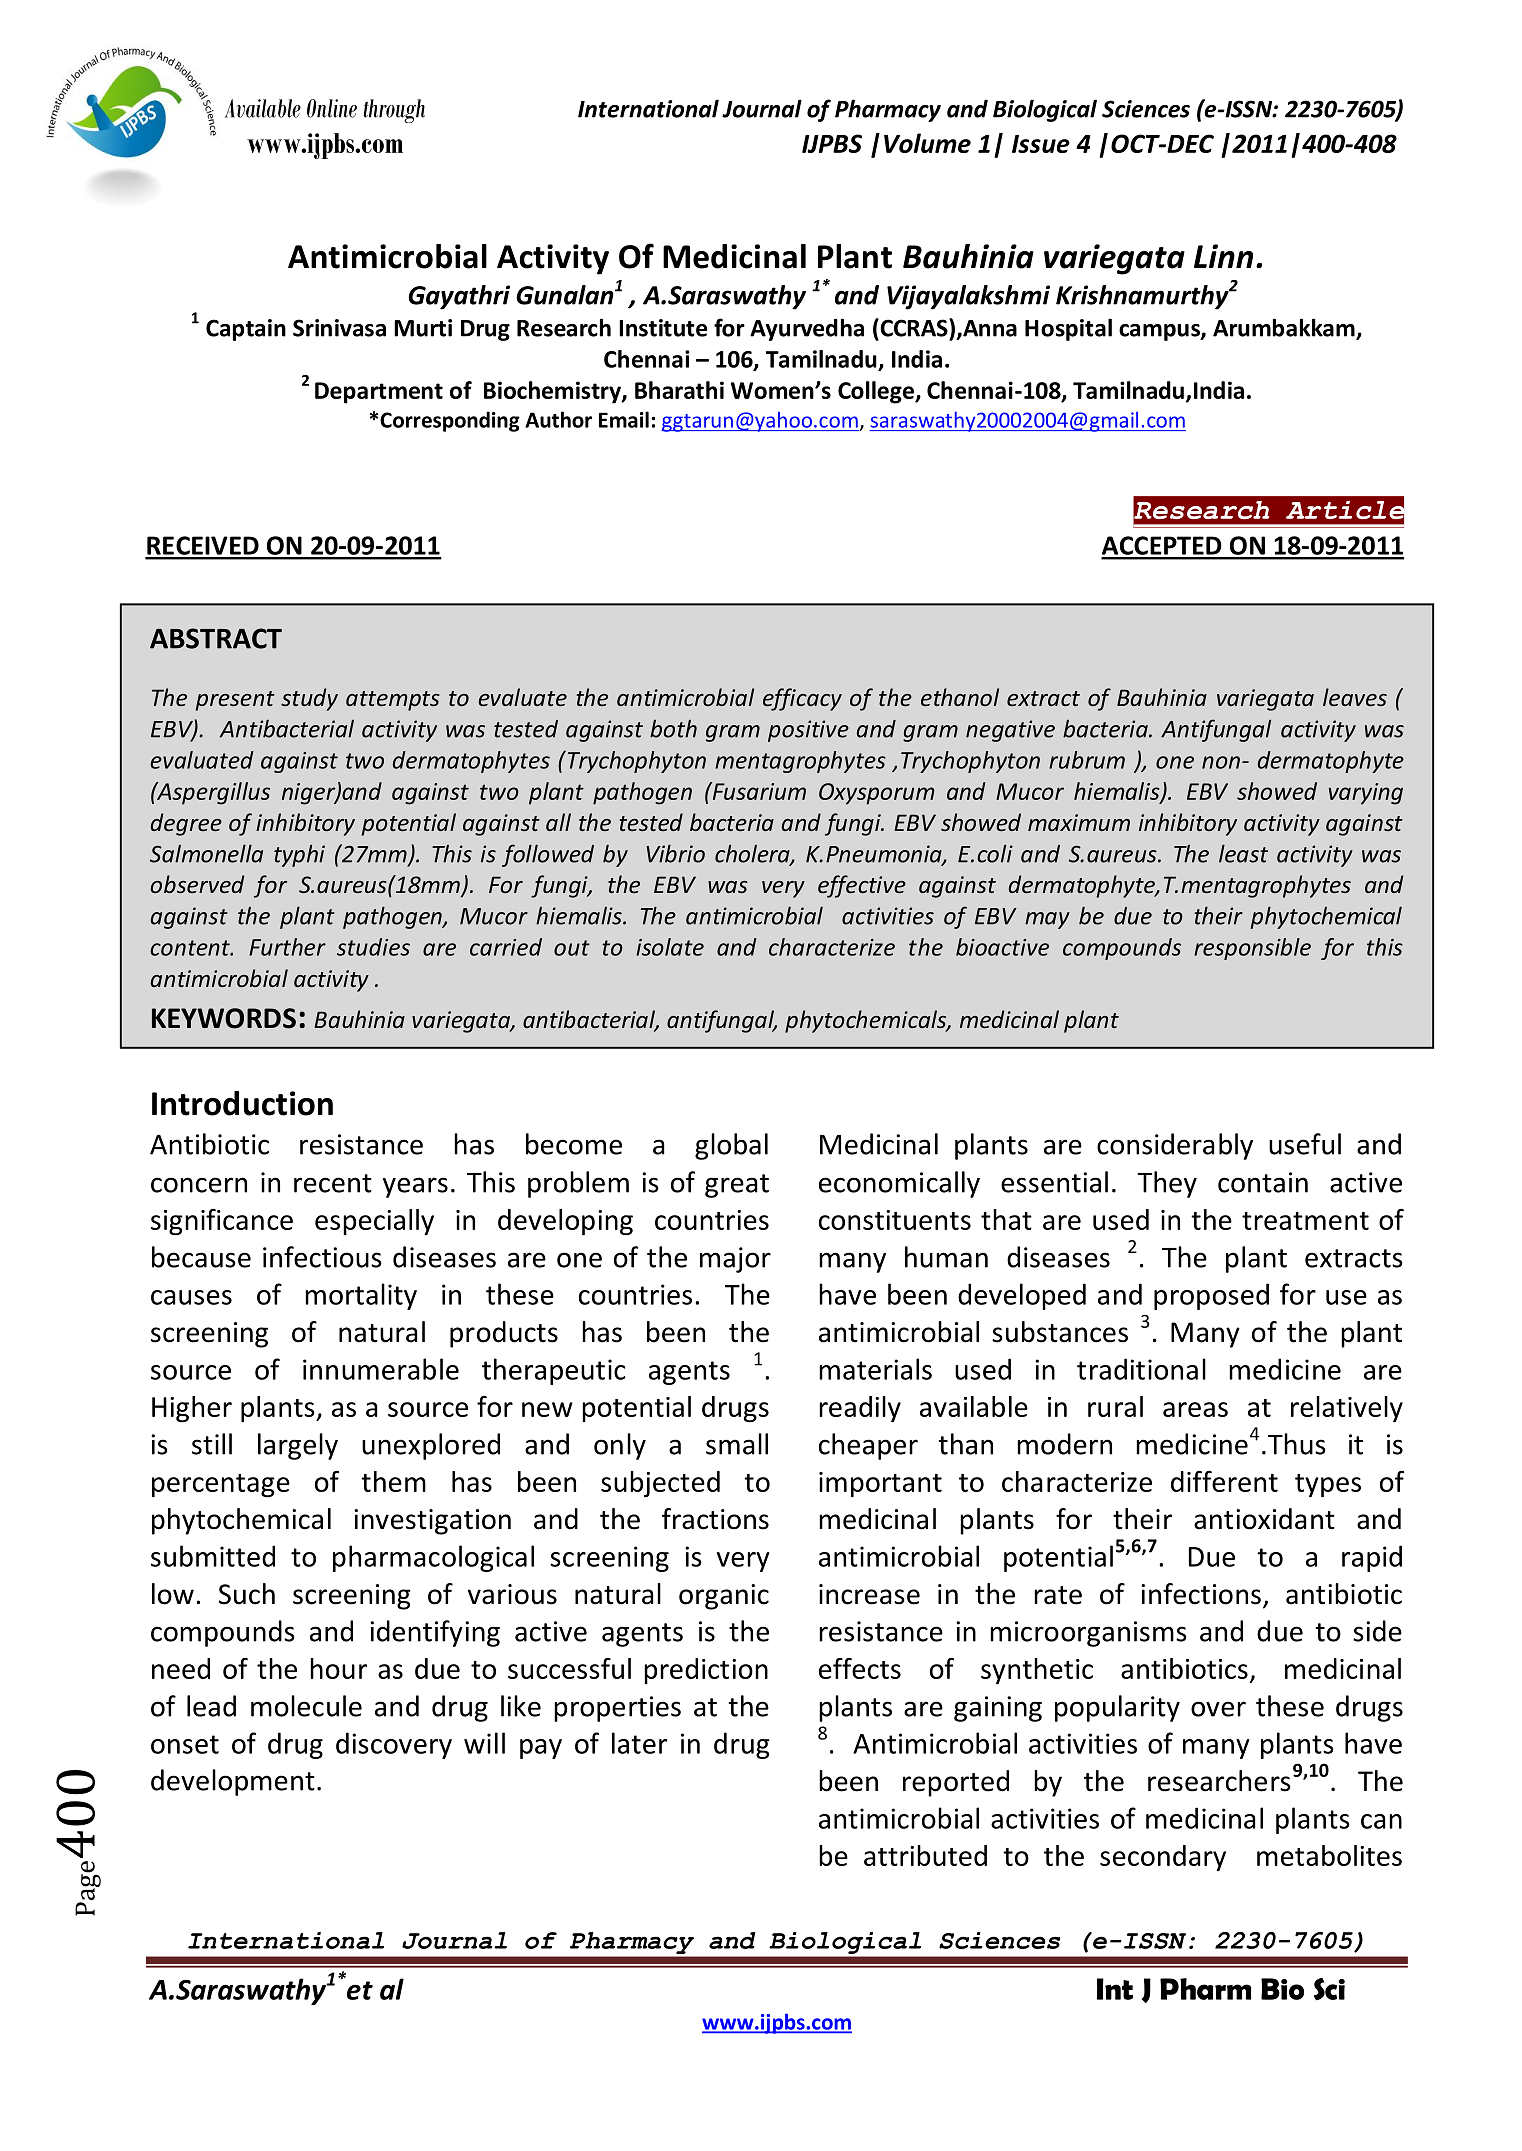  Describe the element at coordinates (1211, 1296) in the screenshot. I see `proposed` at that location.
